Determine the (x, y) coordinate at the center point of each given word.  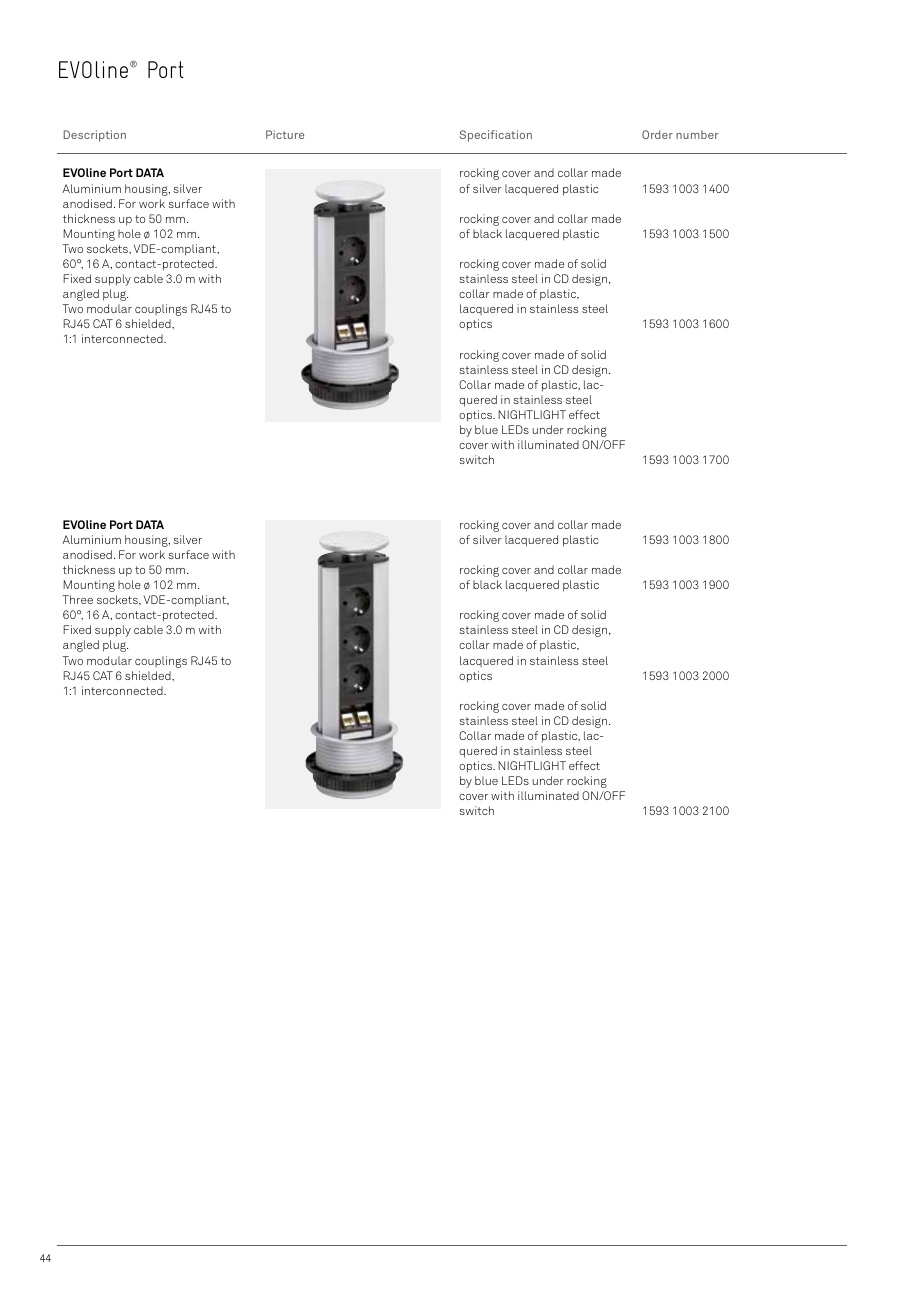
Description (95, 136)
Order (657, 134)
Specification (496, 136)
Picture (285, 134)
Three (78, 599)
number (697, 134)
